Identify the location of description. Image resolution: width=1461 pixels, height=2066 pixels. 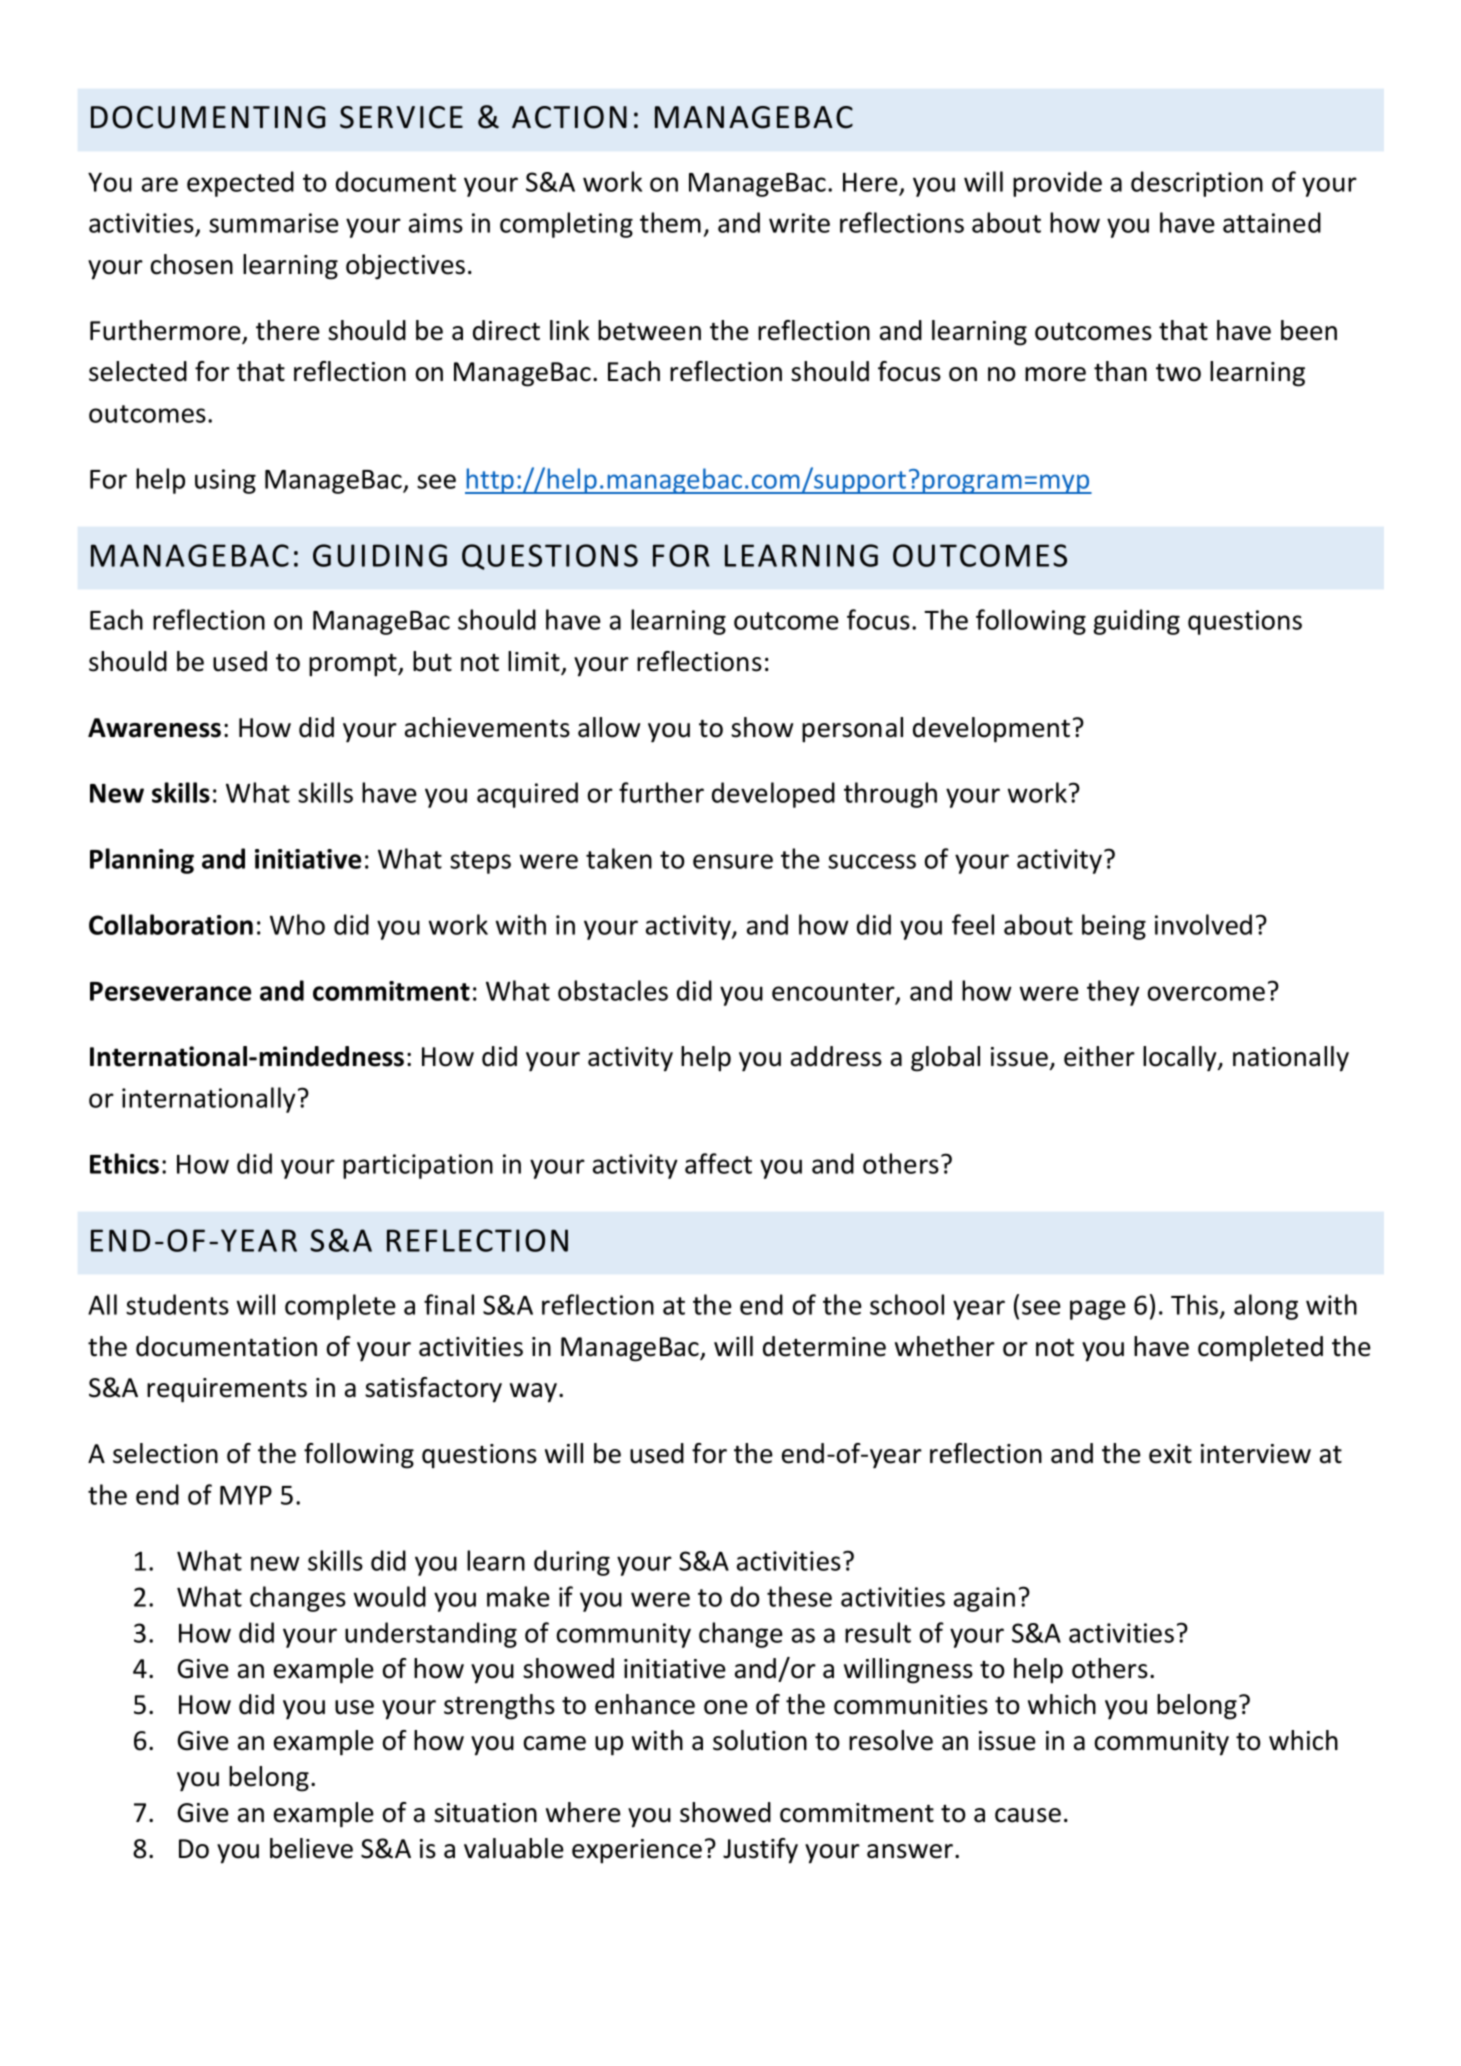
(1197, 184).
